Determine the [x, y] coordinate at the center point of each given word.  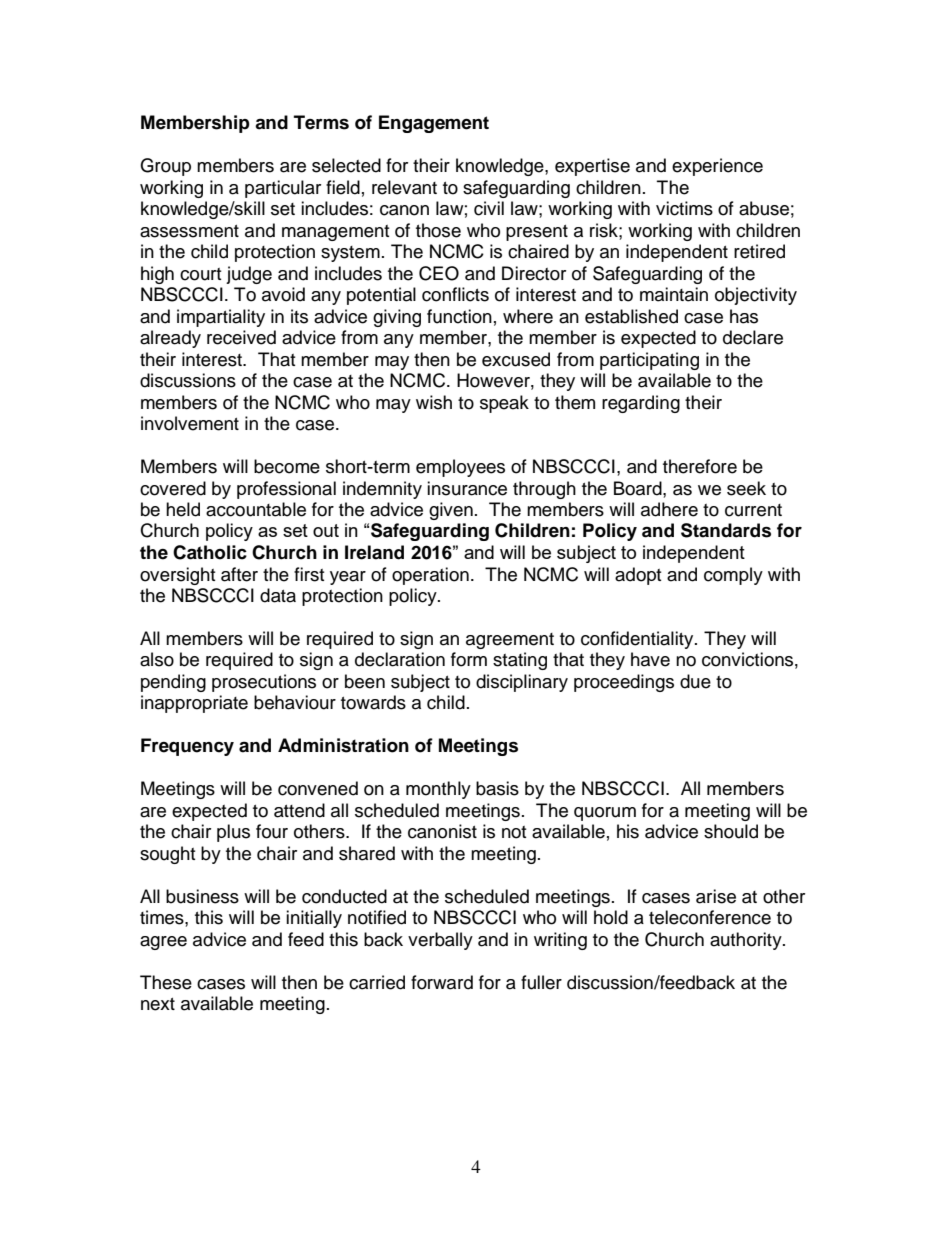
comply [733, 576]
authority [747, 941]
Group [165, 167]
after [239, 574]
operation [430, 576]
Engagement [434, 124]
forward [442, 982]
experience [717, 167]
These [166, 982]
